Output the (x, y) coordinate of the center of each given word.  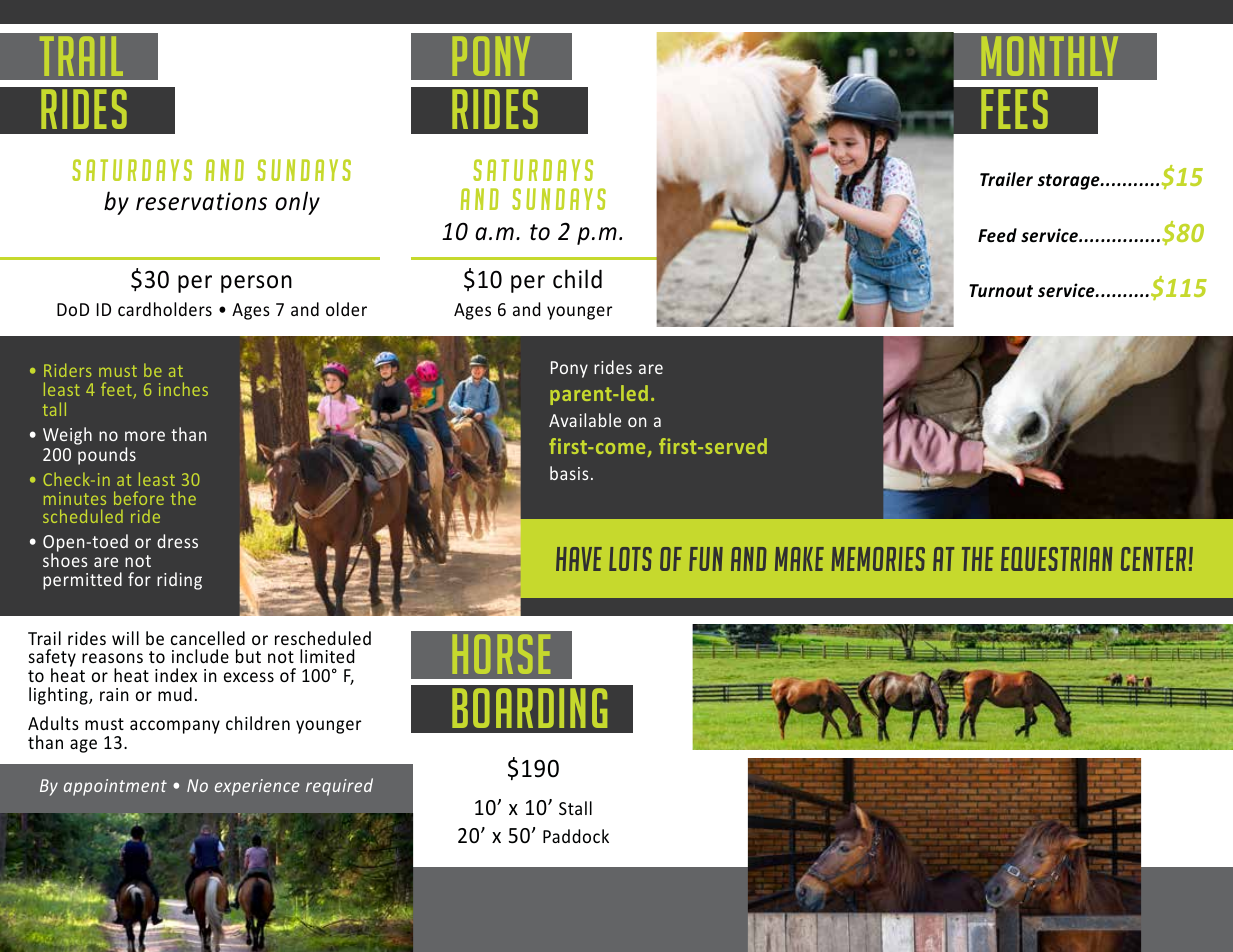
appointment (115, 787)
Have (579, 559)
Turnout (1001, 290)
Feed (997, 235)
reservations (201, 201)
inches (183, 389)
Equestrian (1056, 559)
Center (1153, 559)
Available (585, 420)
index (176, 675)
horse (501, 654)
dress (177, 541)
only (297, 203)
